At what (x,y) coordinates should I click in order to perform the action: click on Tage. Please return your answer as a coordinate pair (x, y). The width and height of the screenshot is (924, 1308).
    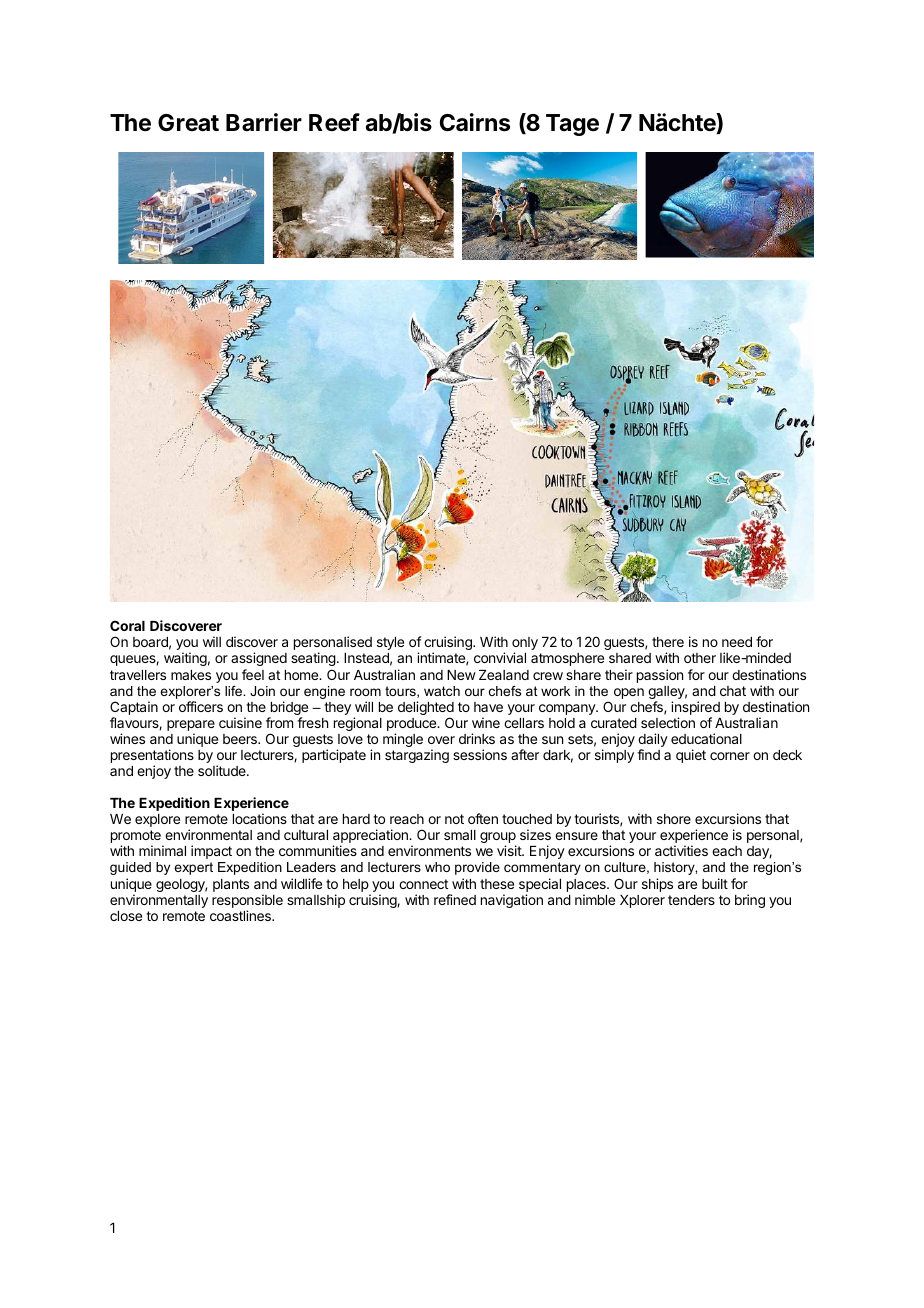
    Looking at the image, I should click on (572, 125).
